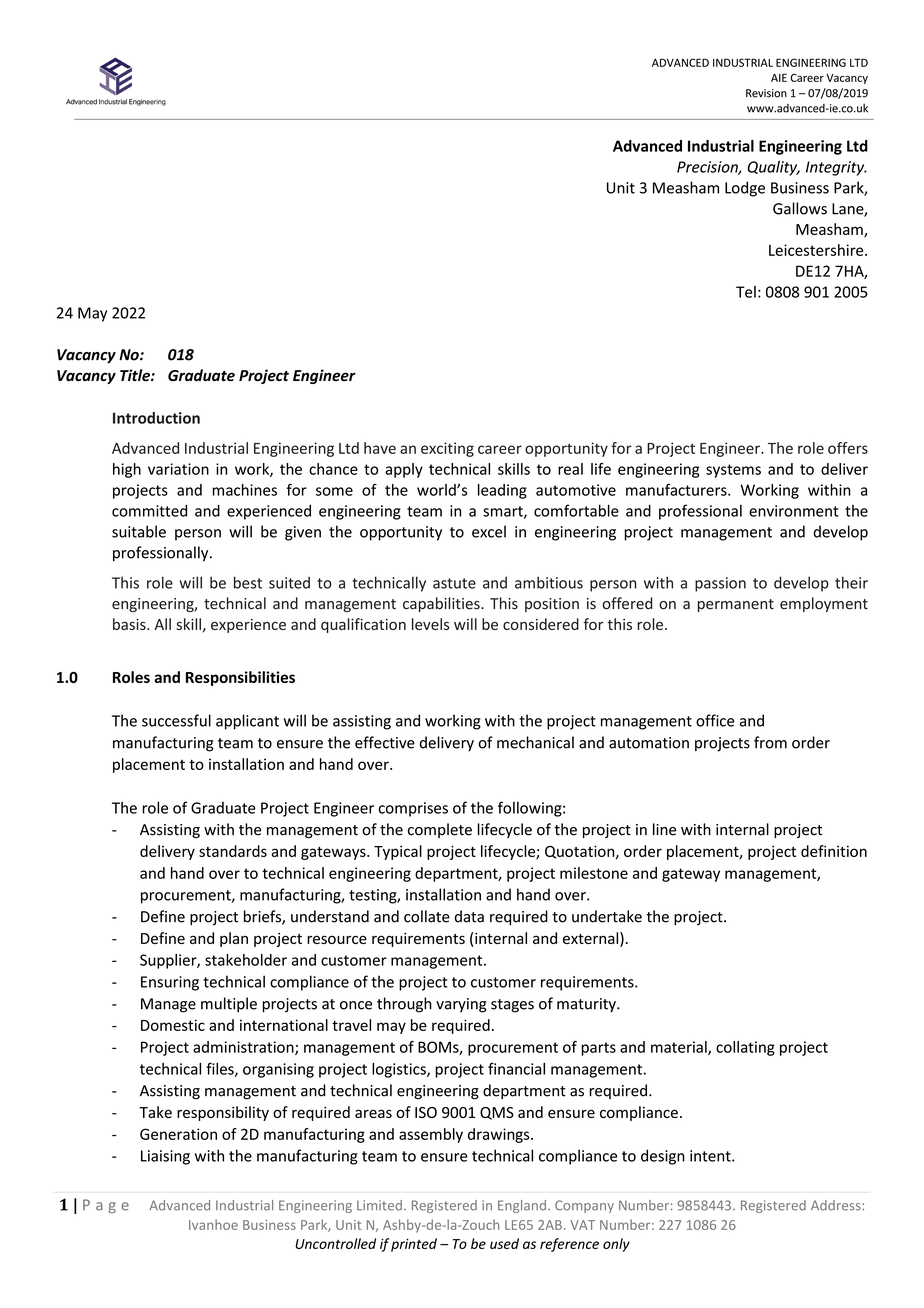  I want to click on exciting, so click(447, 449).
